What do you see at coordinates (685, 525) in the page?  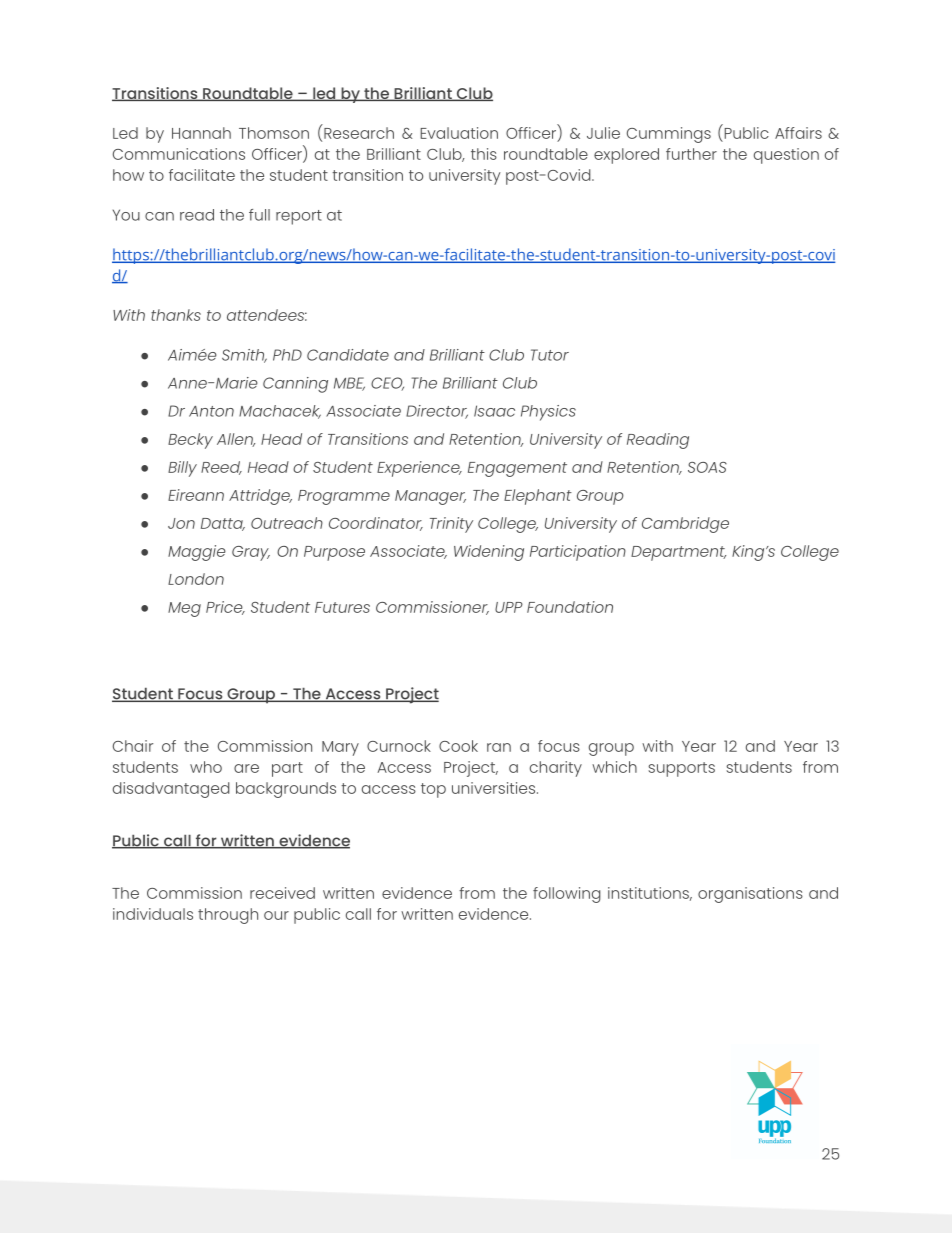 I see `Cambridge` at bounding box center [685, 525].
